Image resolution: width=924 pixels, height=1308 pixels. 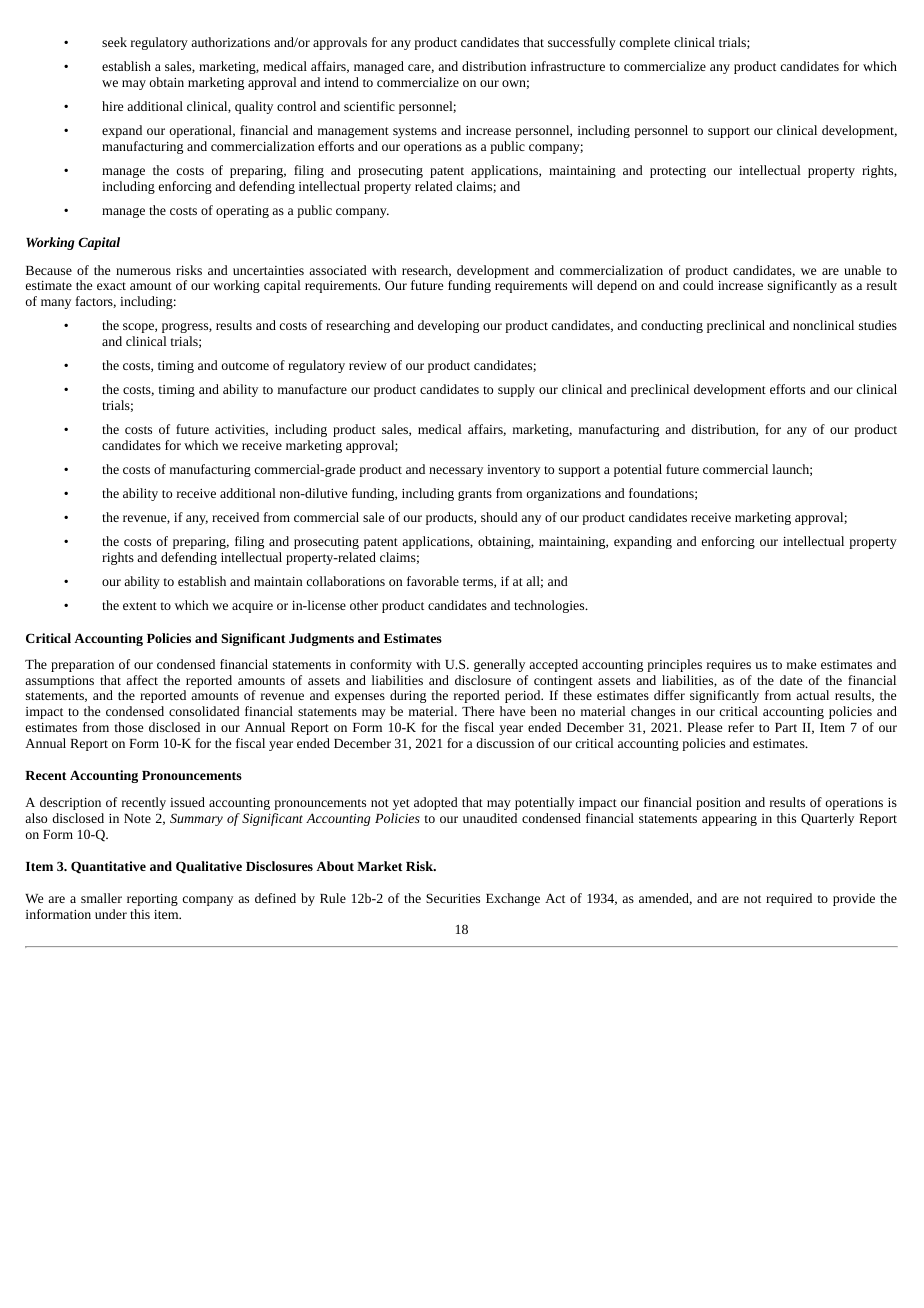 What do you see at coordinates (568, 66) in the page?
I see `infrastructure` at bounding box center [568, 66].
